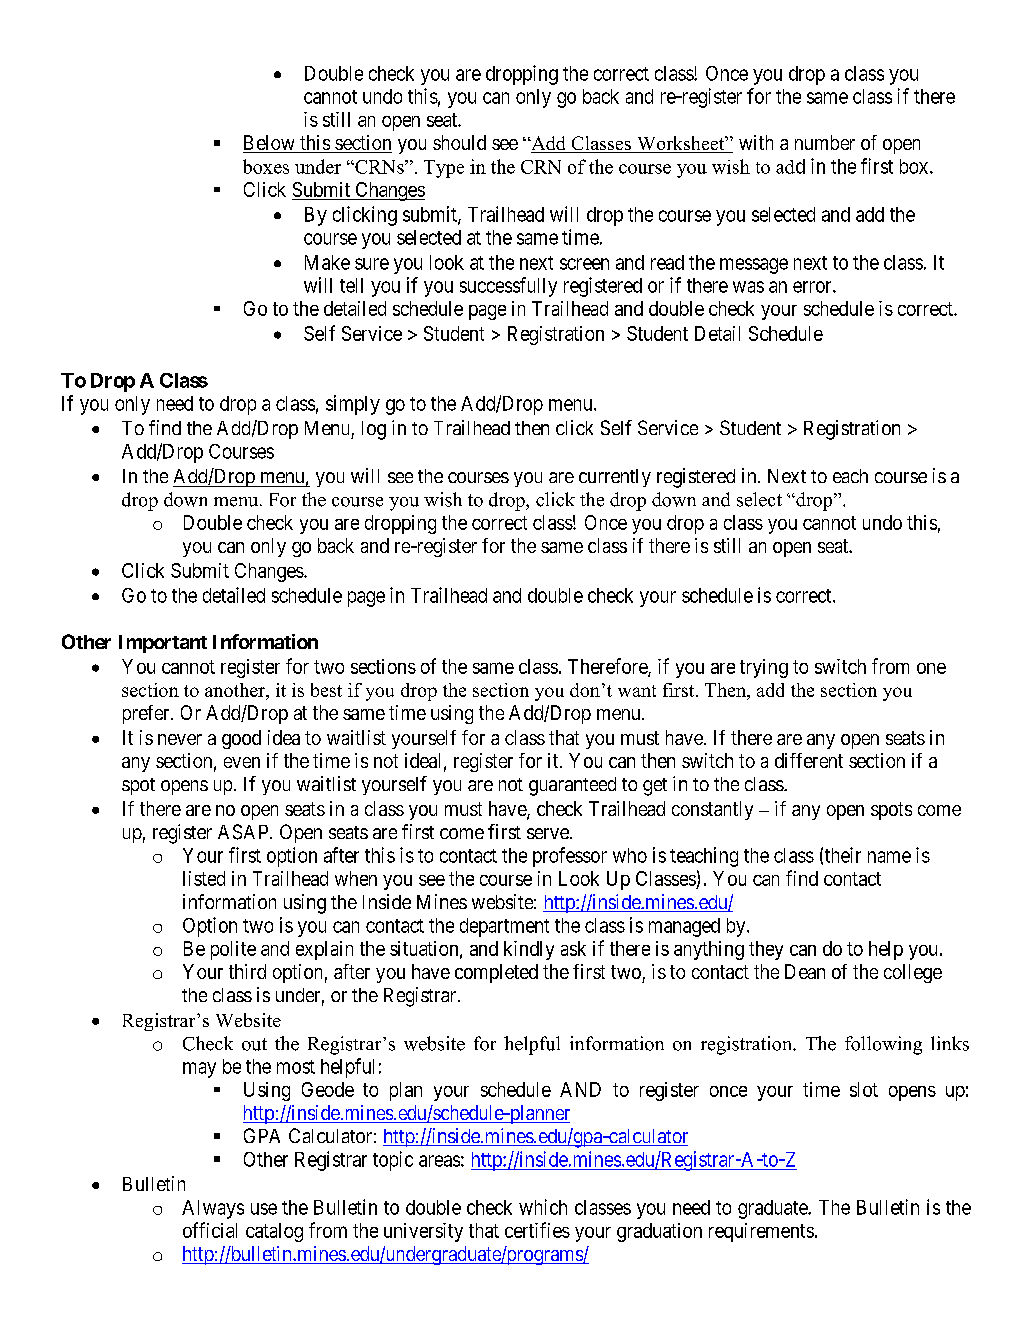 Image resolution: width=1031 pixels, height=1335 pixels. What do you see at coordinates (241, 739) in the screenshot?
I see `good` at bounding box center [241, 739].
